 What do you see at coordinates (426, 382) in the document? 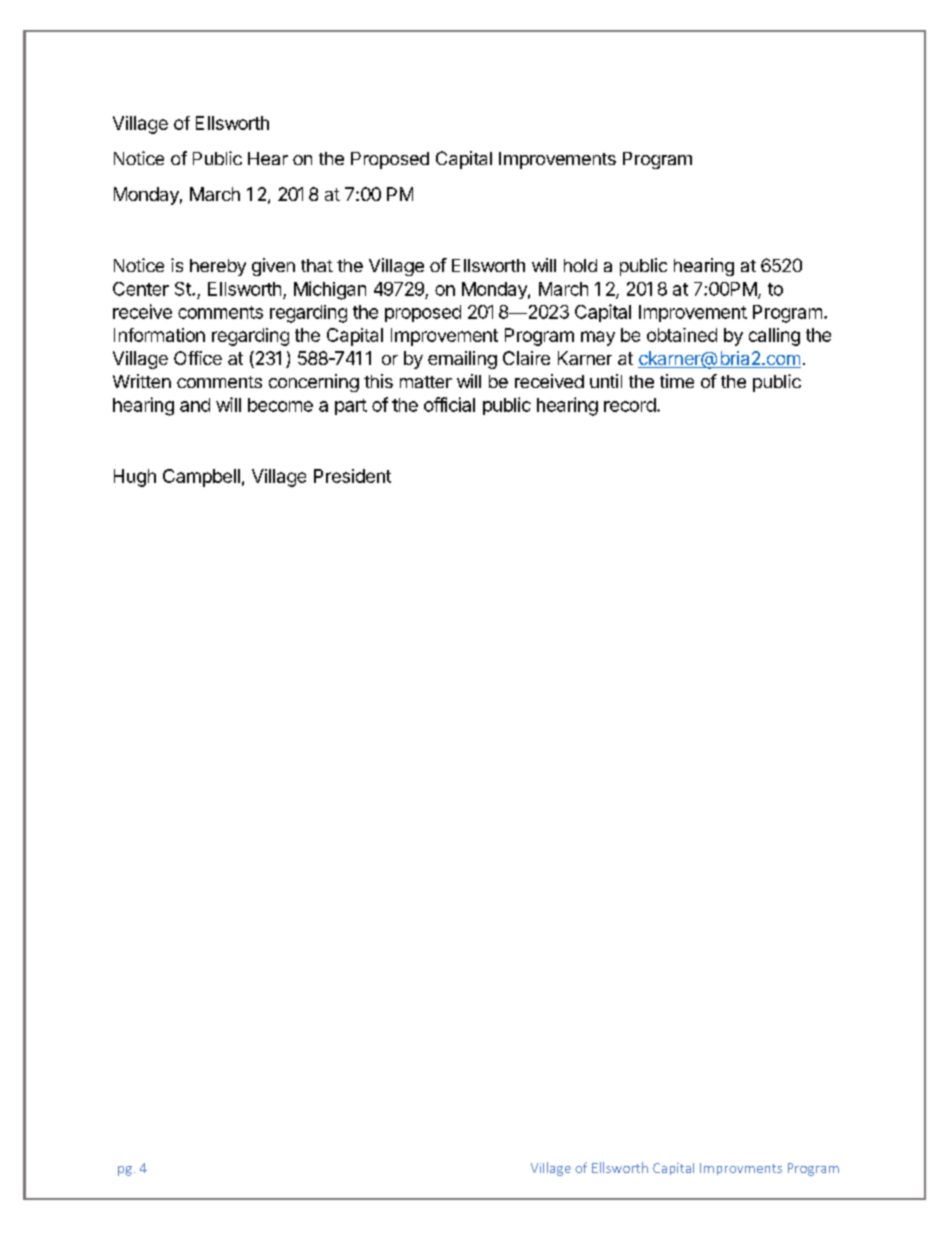
I see `matter` at bounding box center [426, 382].
